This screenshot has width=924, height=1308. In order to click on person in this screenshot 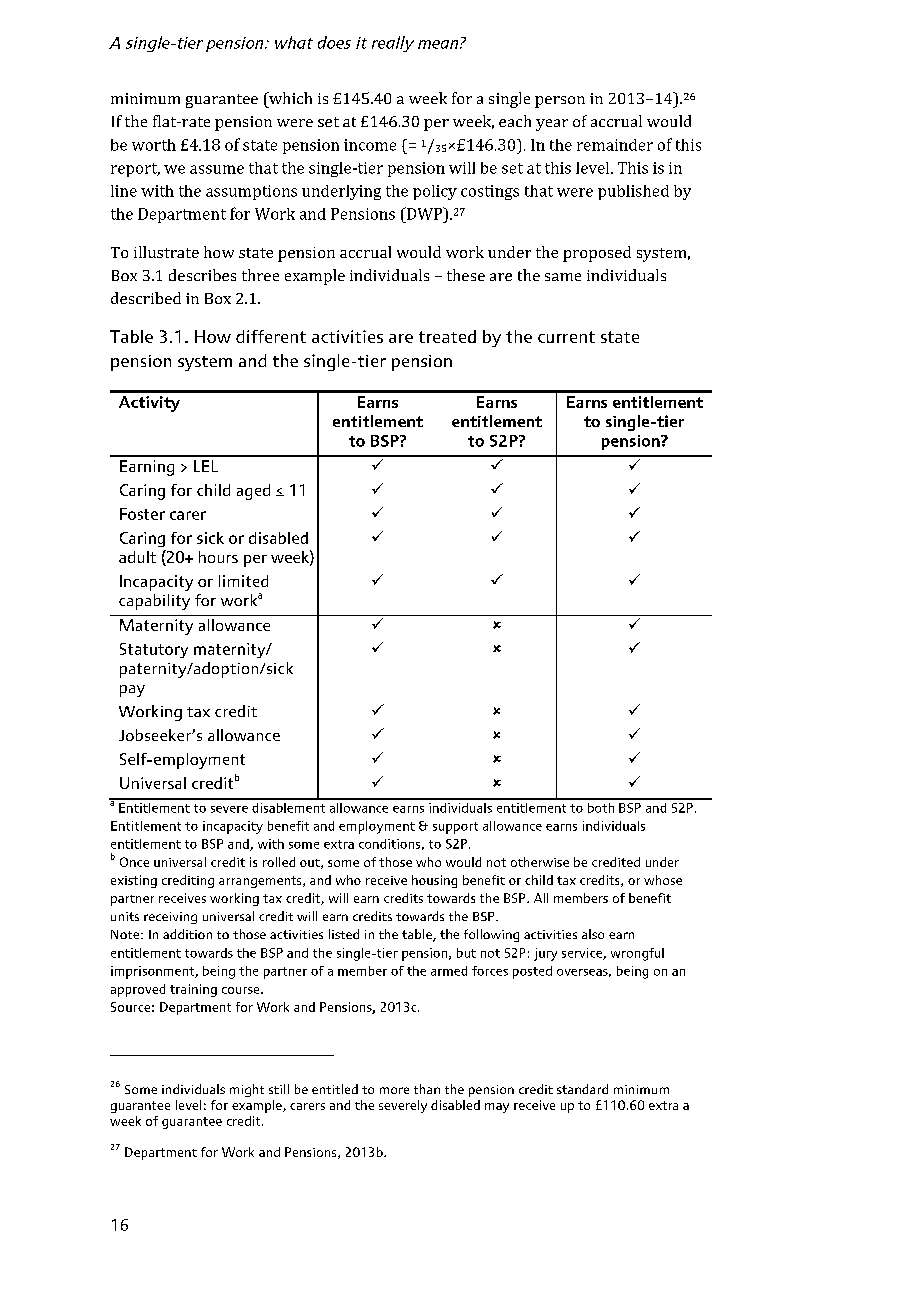, I will do `click(560, 102)`.
